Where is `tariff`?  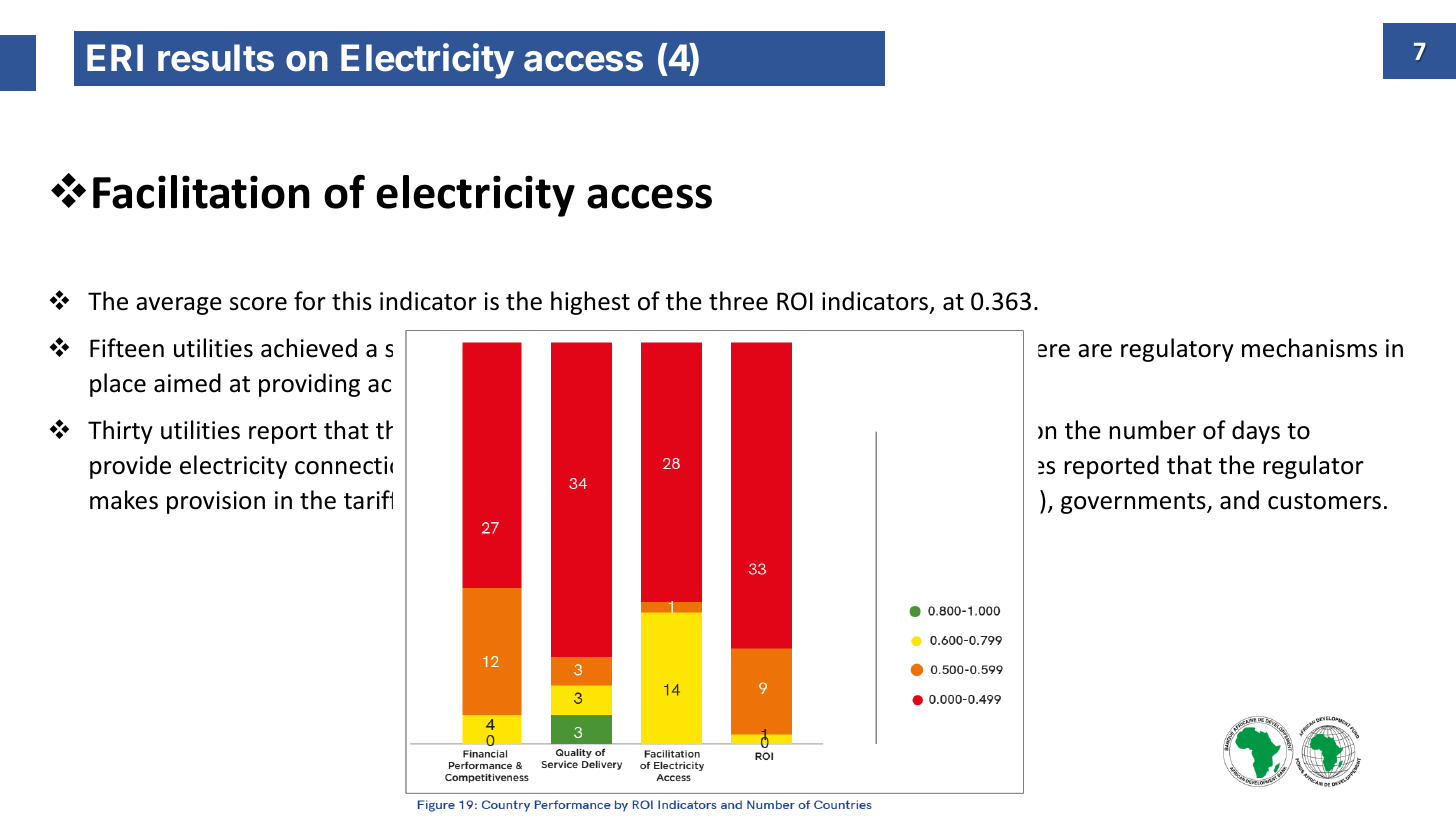
tariff is located at coordinates (368, 500).
